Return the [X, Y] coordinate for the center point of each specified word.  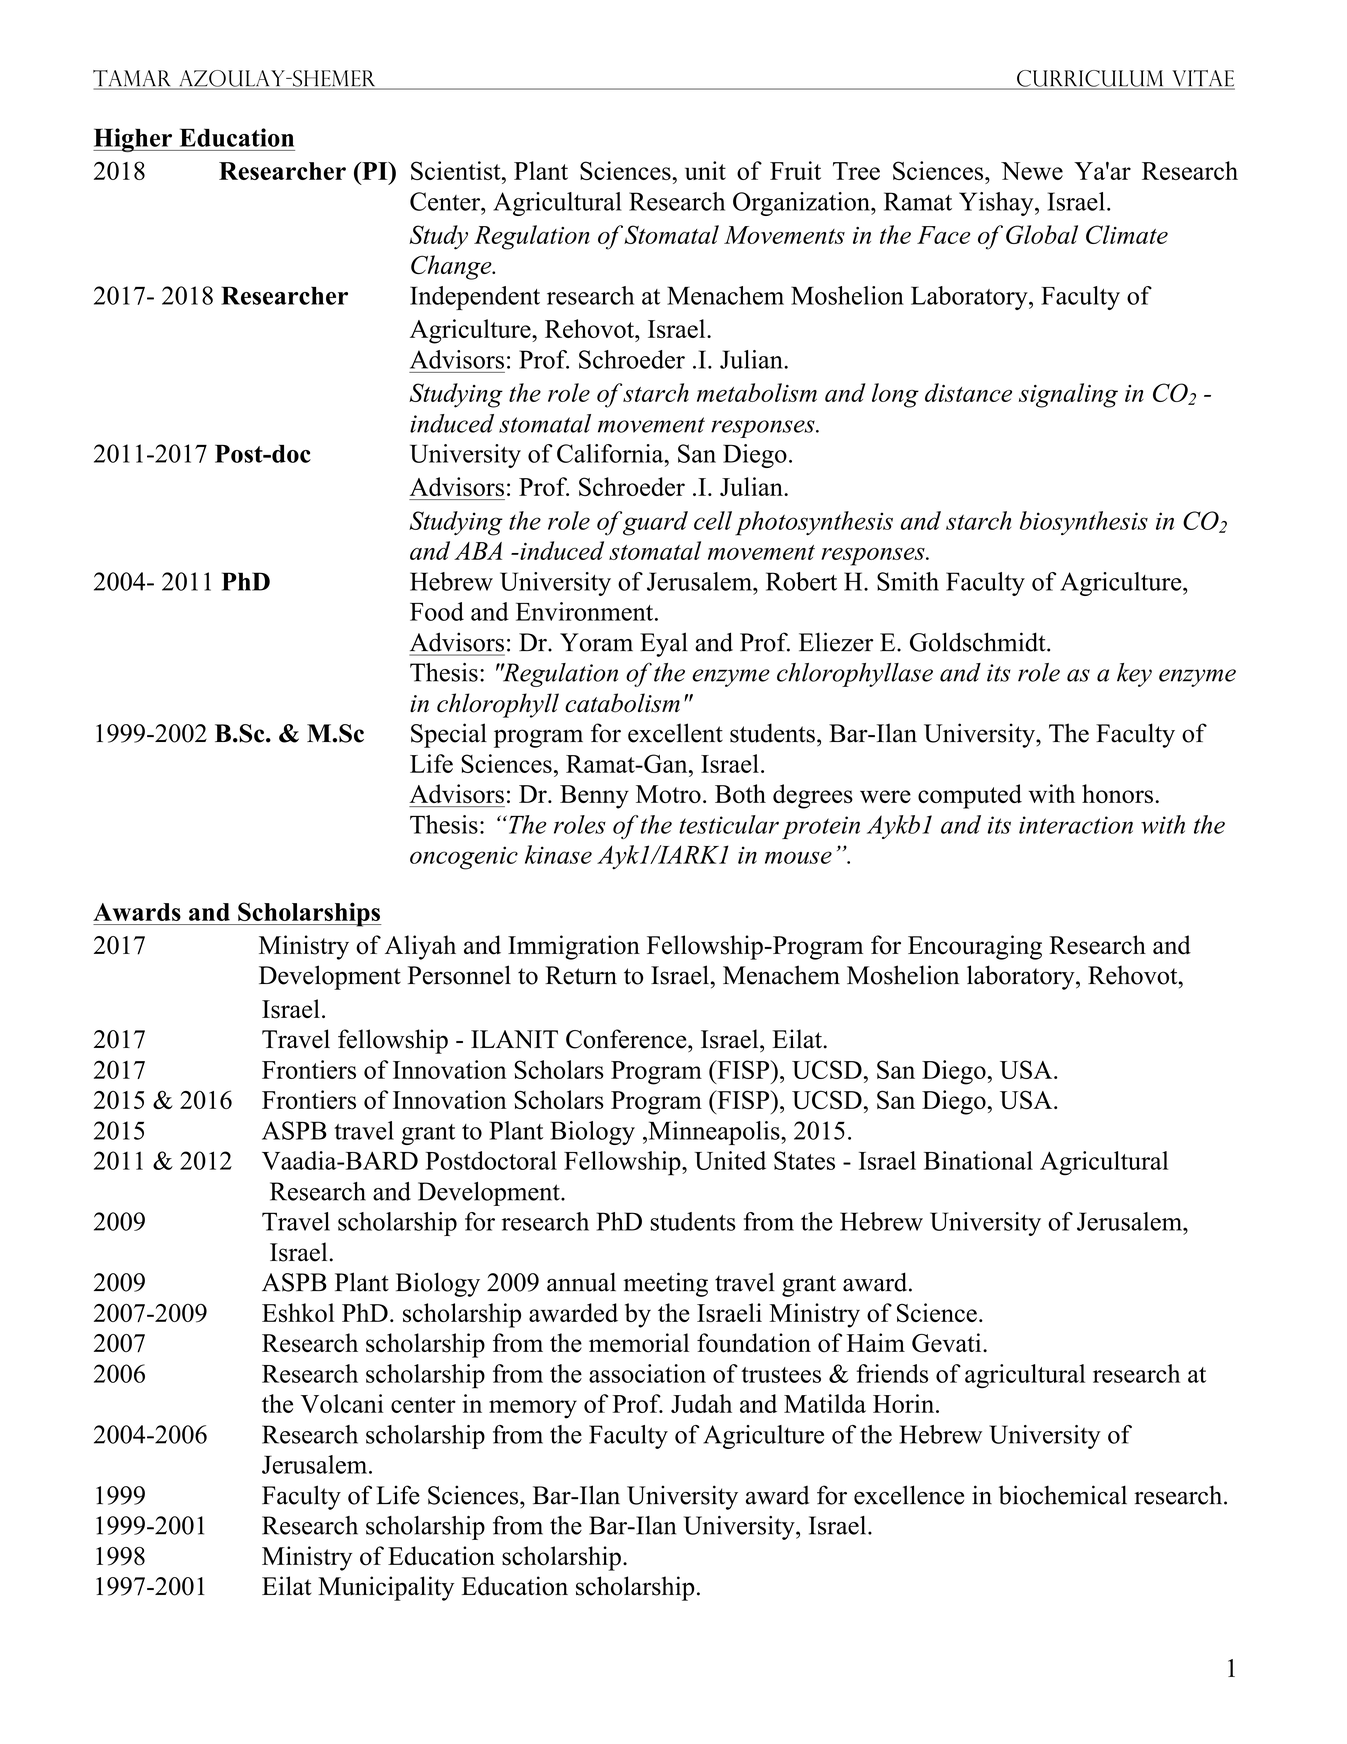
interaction [1076, 825]
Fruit [795, 170]
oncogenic [464, 858]
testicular [729, 824]
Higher [134, 140]
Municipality [386, 1588]
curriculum [1090, 79]
